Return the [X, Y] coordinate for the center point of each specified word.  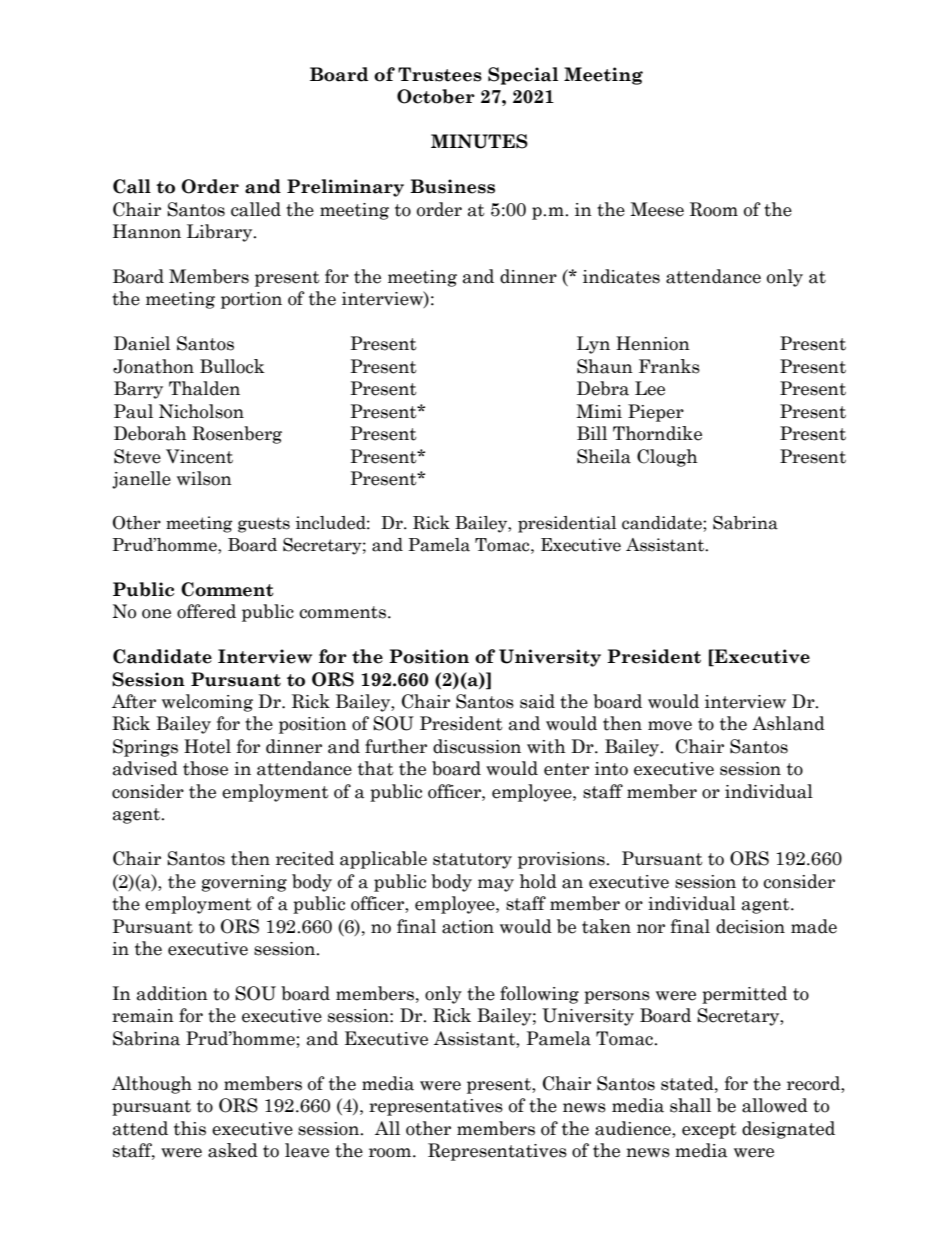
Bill [592, 433]
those [205, 768]
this [190, 1128]
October [436, 96]
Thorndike [657, 433]
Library [221, 233]
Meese [657, 209]
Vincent [199, 456]
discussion [477, 746]
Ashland [788, 723]
